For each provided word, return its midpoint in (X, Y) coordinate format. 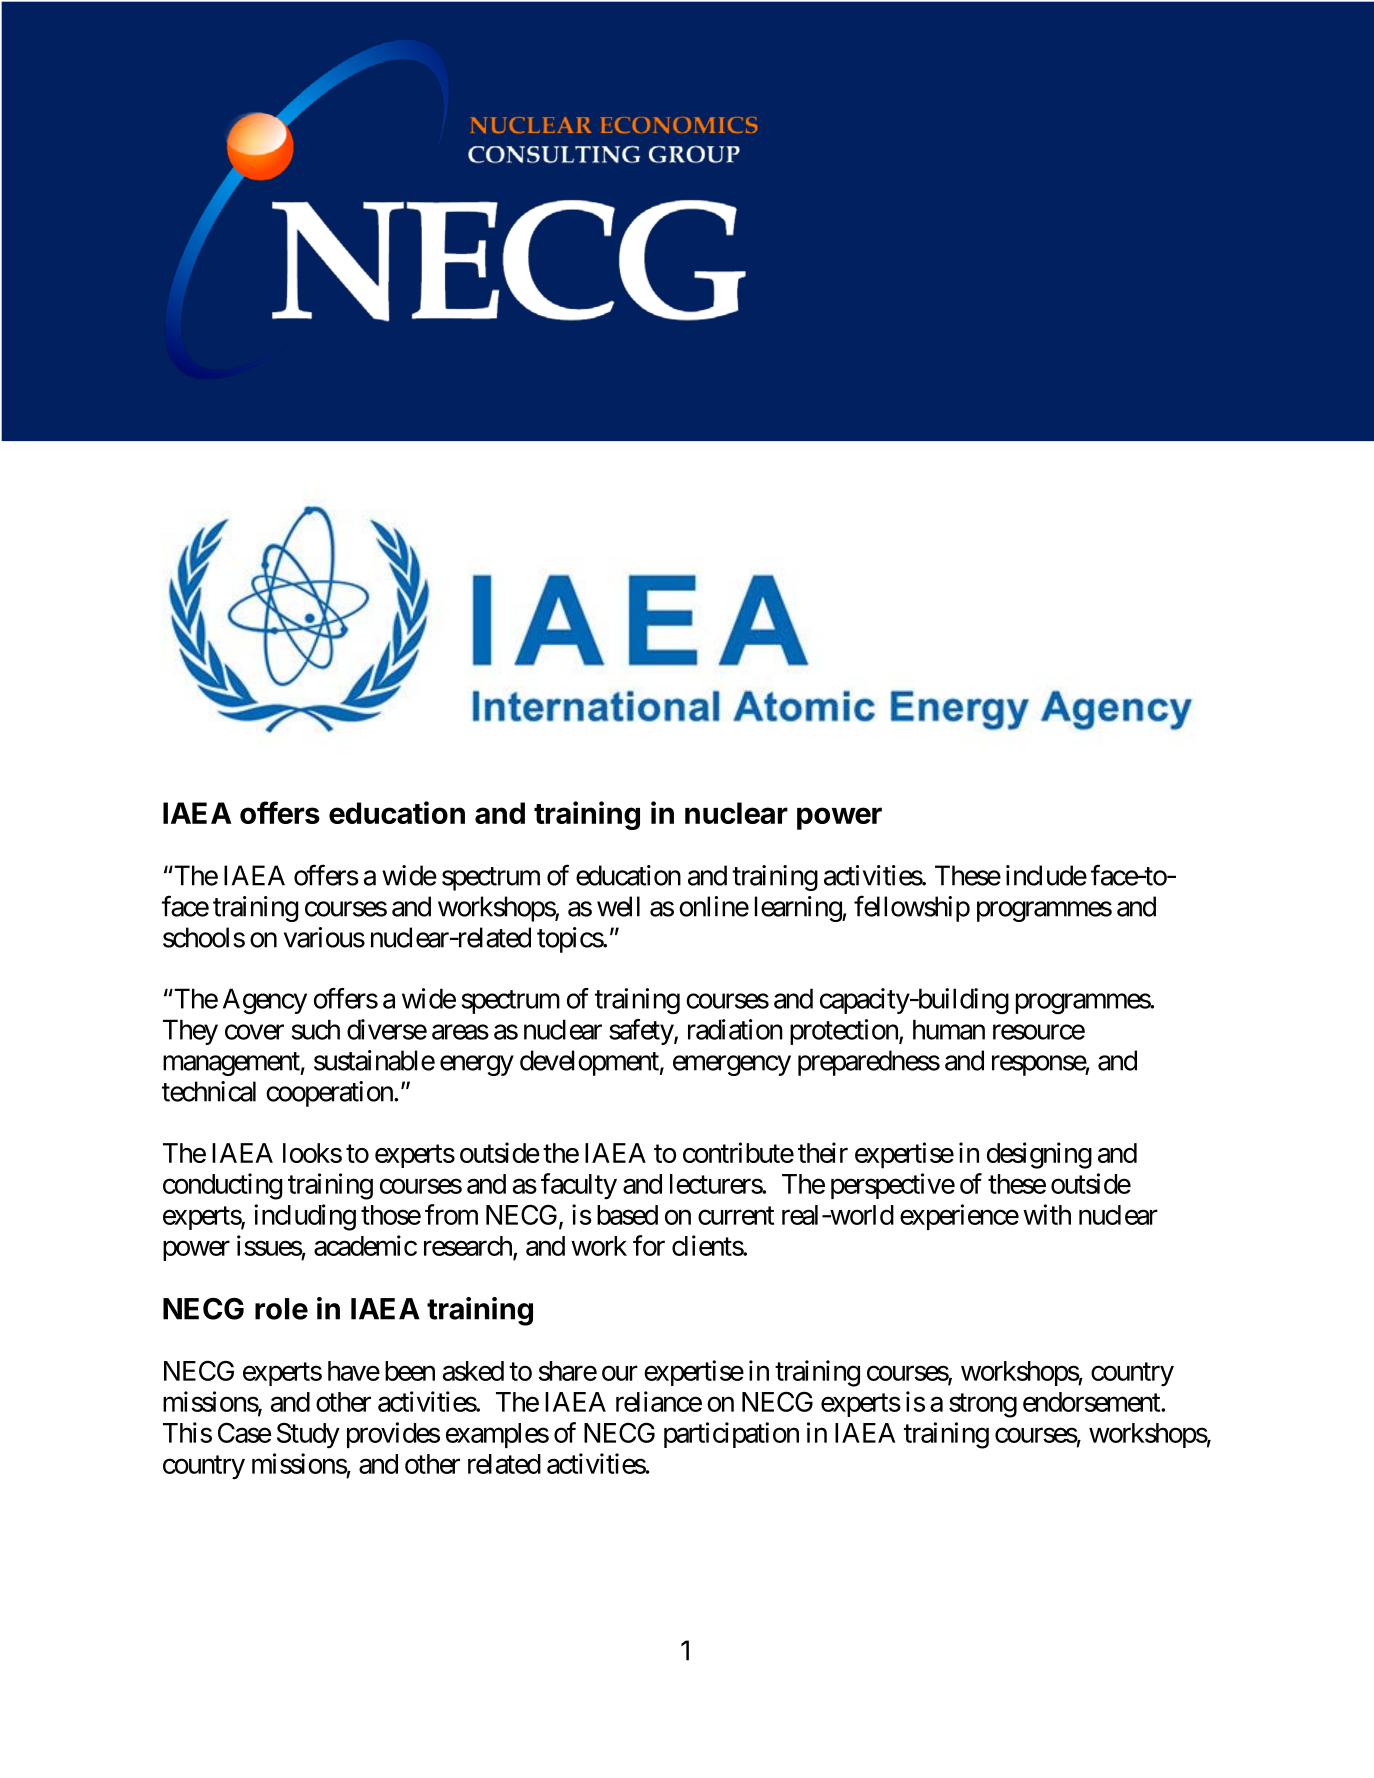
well (618, 906)
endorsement (1092, 1402)
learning (799, 909)
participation (731, 1435)
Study (308, 1435)
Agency (265, 1001)
